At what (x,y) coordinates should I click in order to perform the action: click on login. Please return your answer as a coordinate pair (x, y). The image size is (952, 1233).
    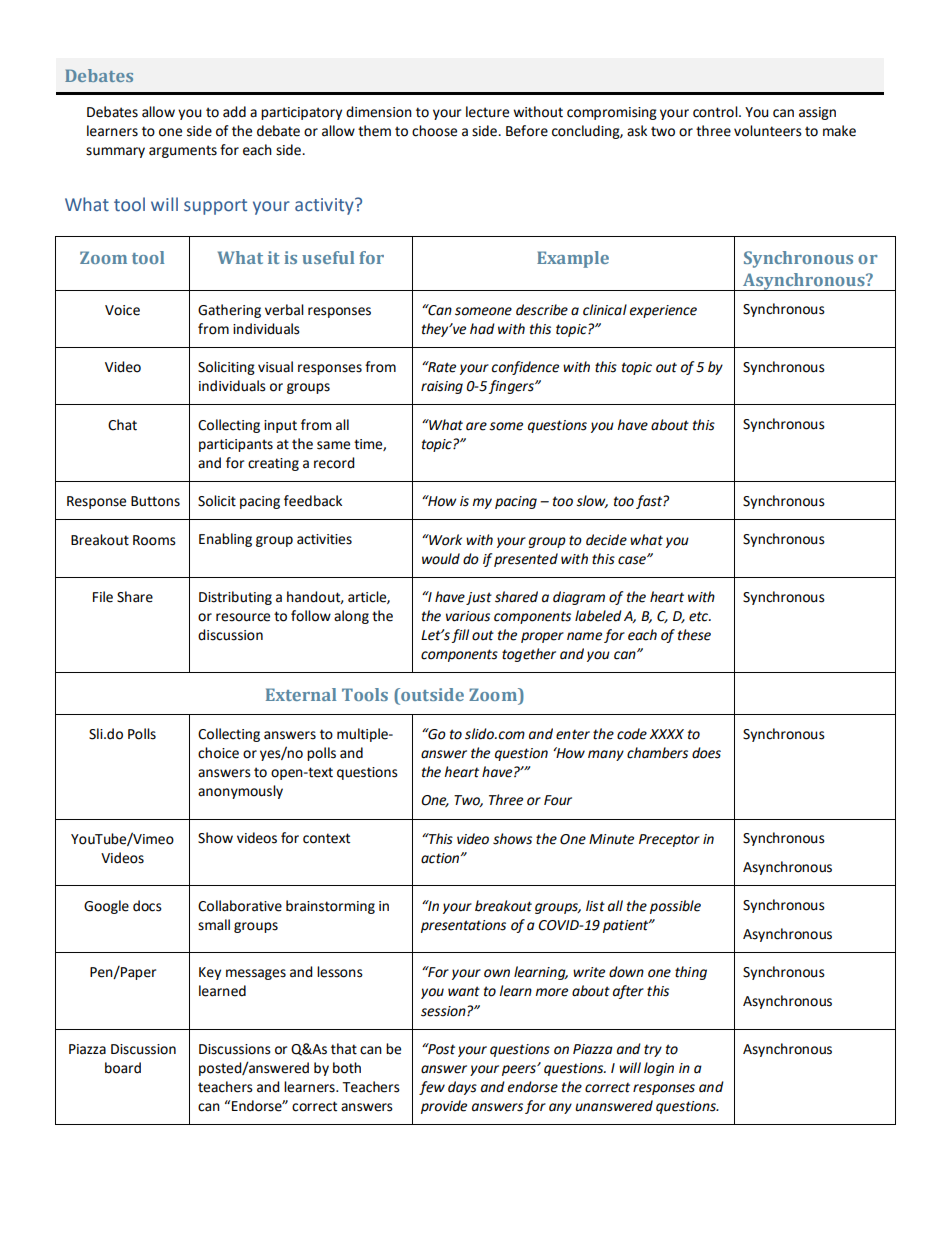
    Looking at the image, I should click on (659, 1069).
